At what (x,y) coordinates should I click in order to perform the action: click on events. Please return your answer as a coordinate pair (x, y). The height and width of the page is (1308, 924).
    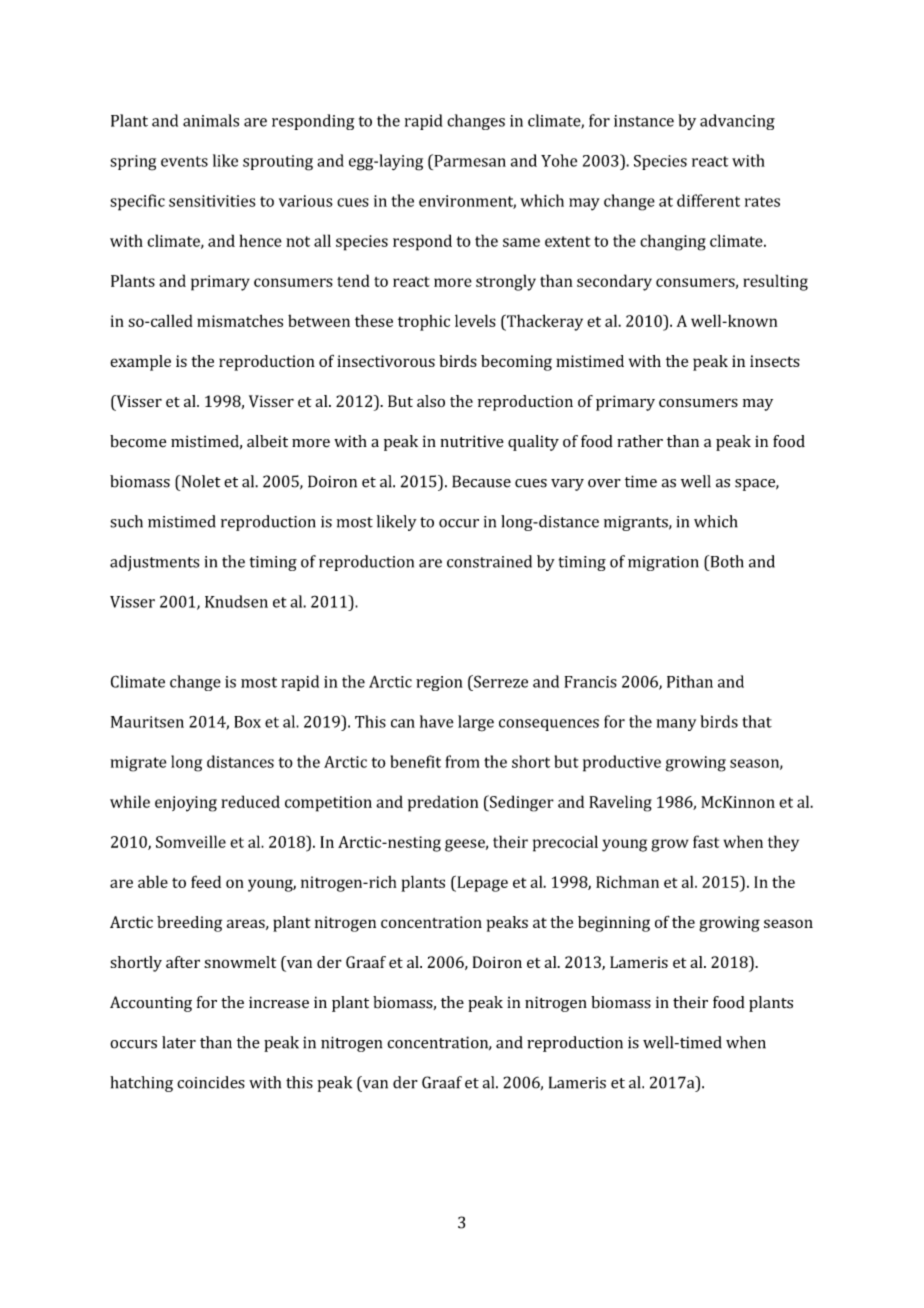
    Looking at the image, I should click on (184, 161).
